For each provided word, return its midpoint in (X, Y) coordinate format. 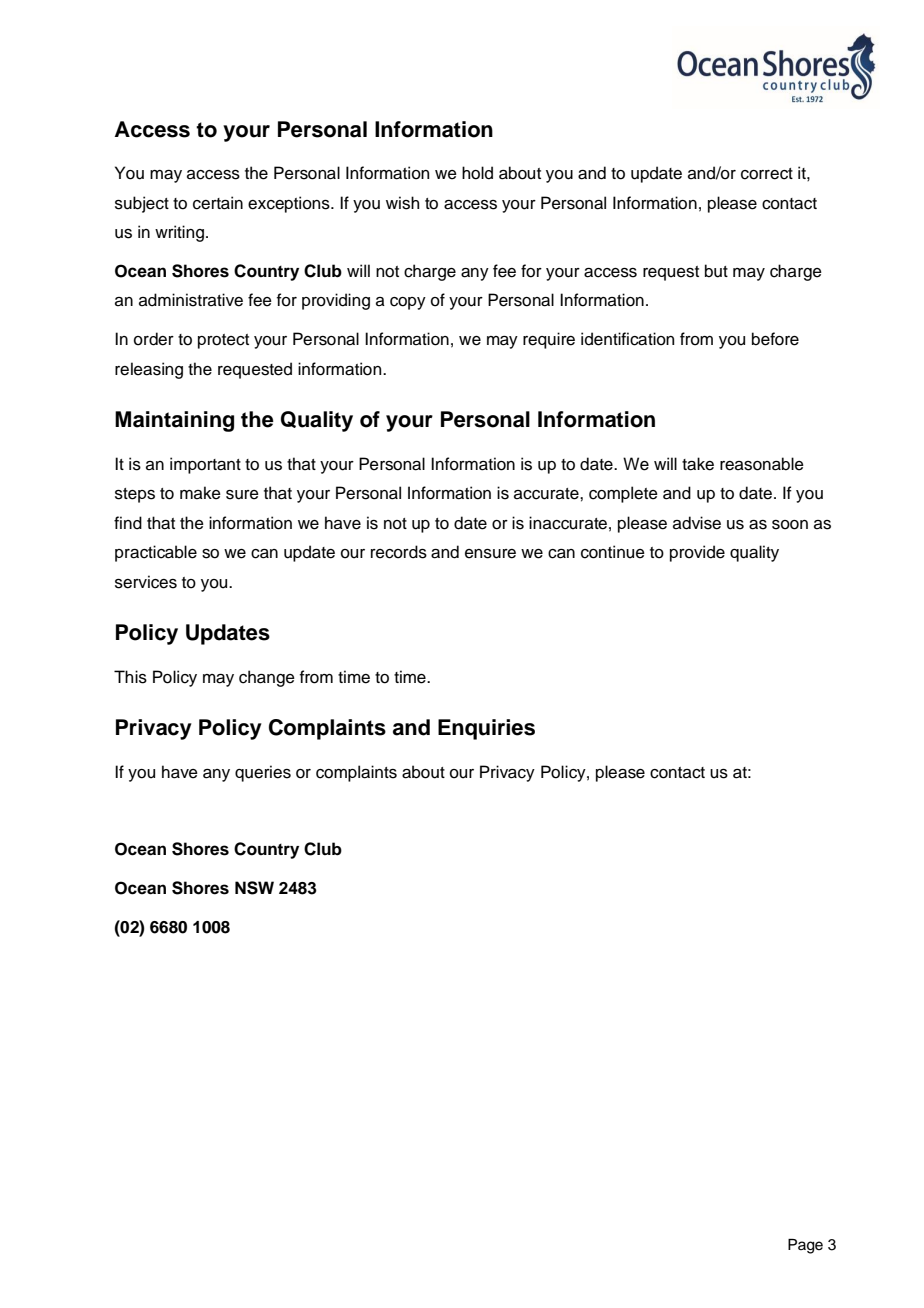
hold (477, 173)
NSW (254, 888)
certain (218, 203)
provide (697, 553)
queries (263, 773)
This (130, 677)
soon (790, 525)
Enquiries (486, 729)
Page (805, 1246)
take (698, 464)
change (267, 678)
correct (767, 174)
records (399, 552)
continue (613, 552)
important (205, 465)
